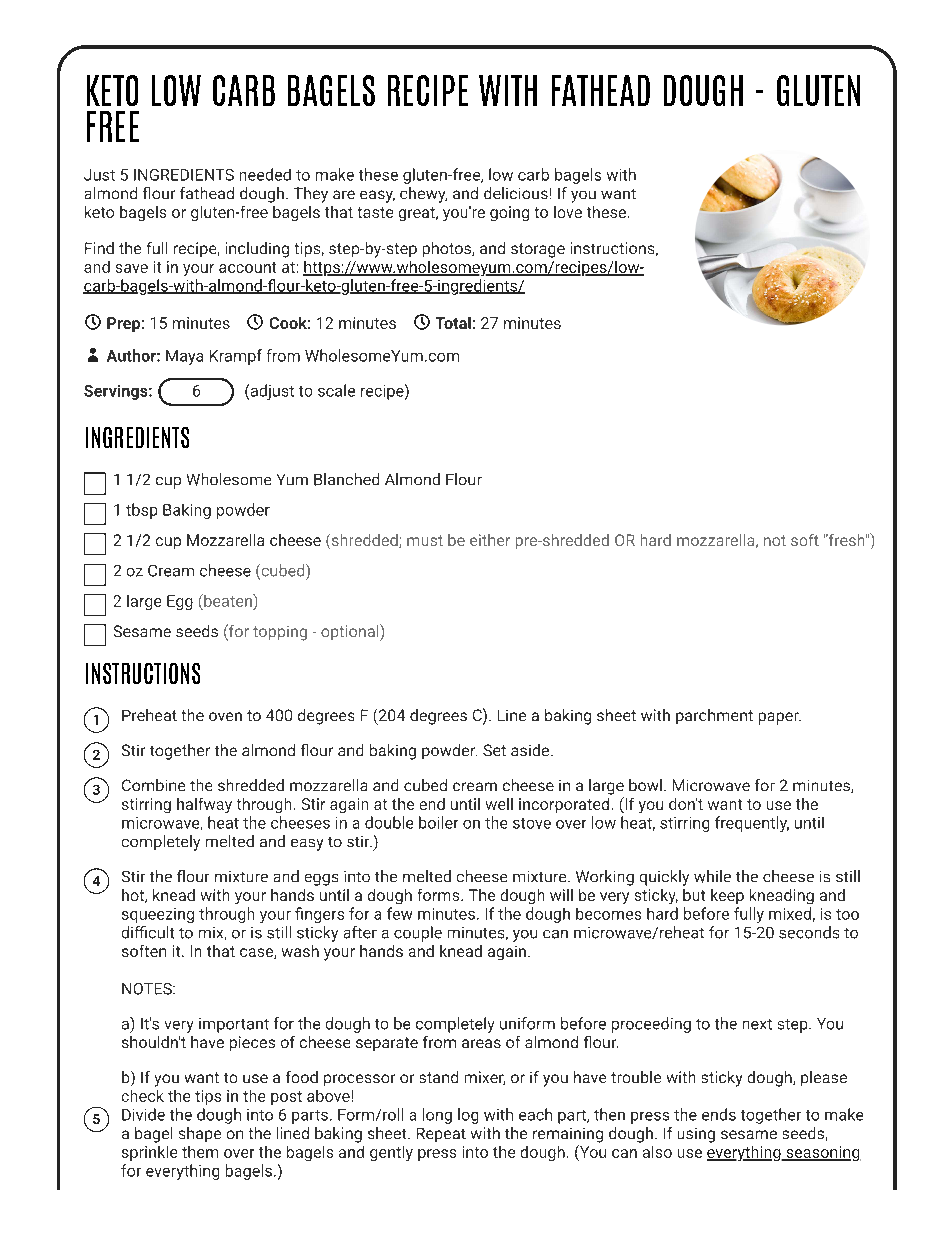  I want to click on optional, so click(351, 632).
